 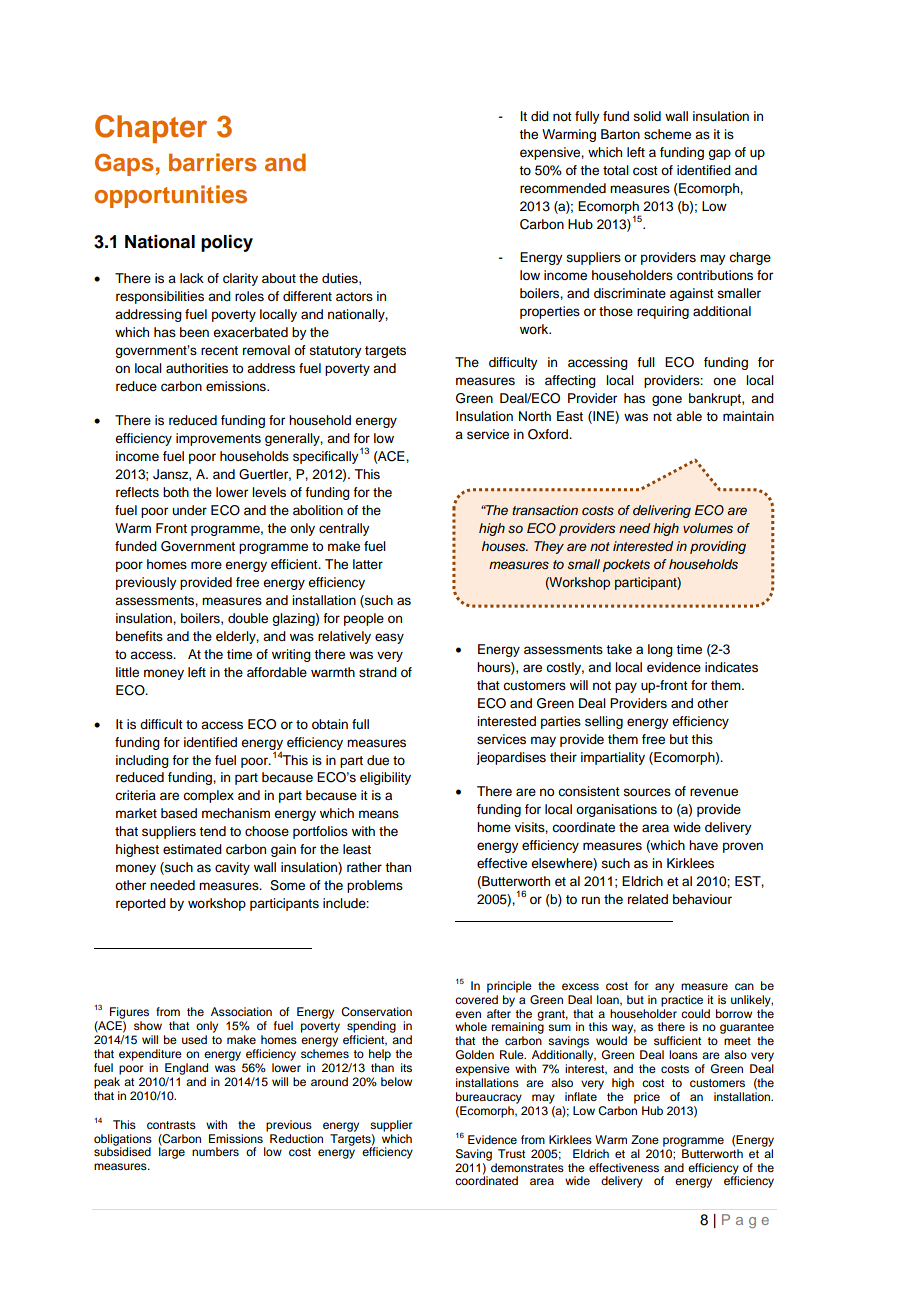 What do you see at coordinates (648, 899) in the screenshot?
I see `related` at bounding box center [648, 899].
